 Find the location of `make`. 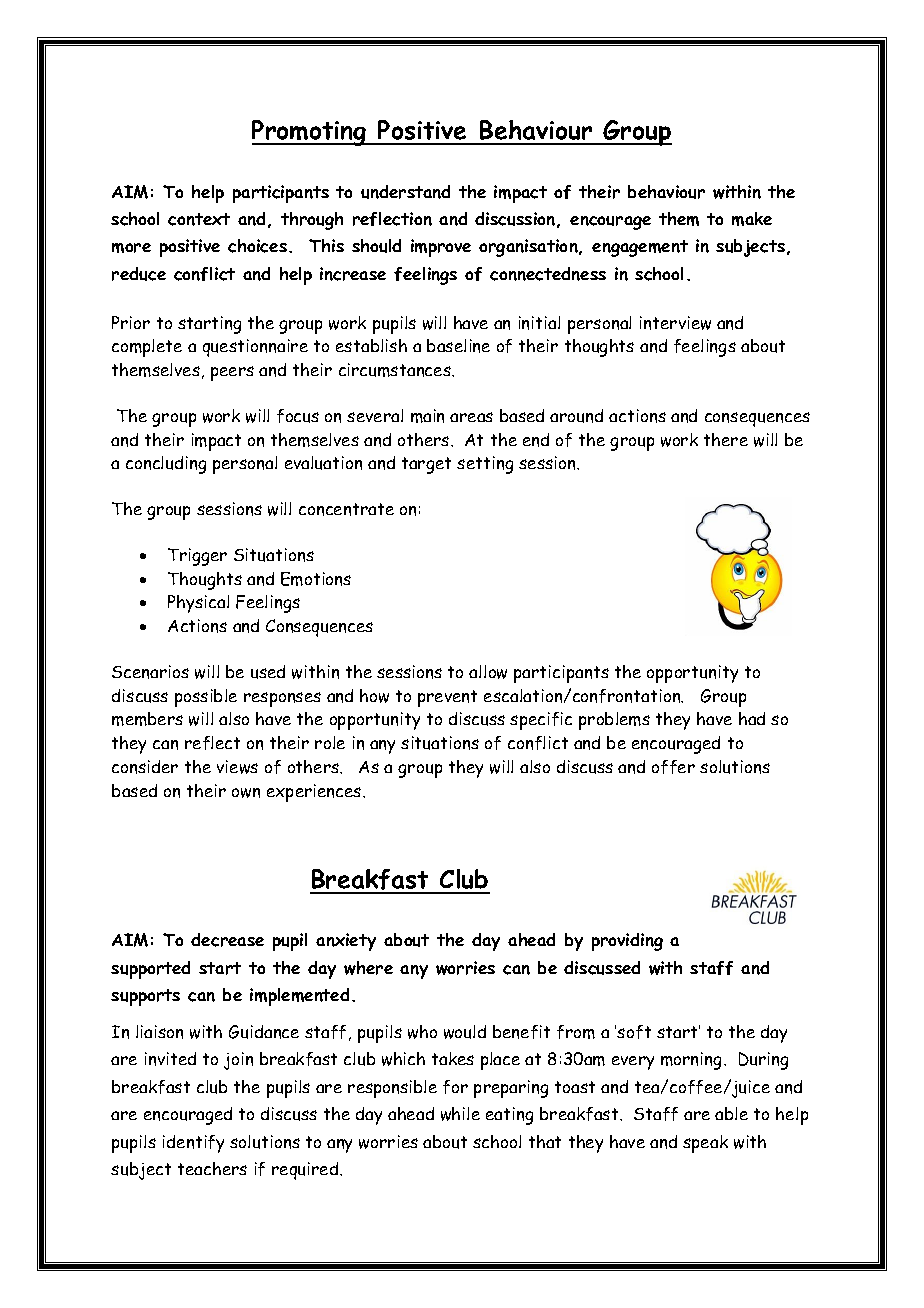

make is located at coordinates (752, 219).
